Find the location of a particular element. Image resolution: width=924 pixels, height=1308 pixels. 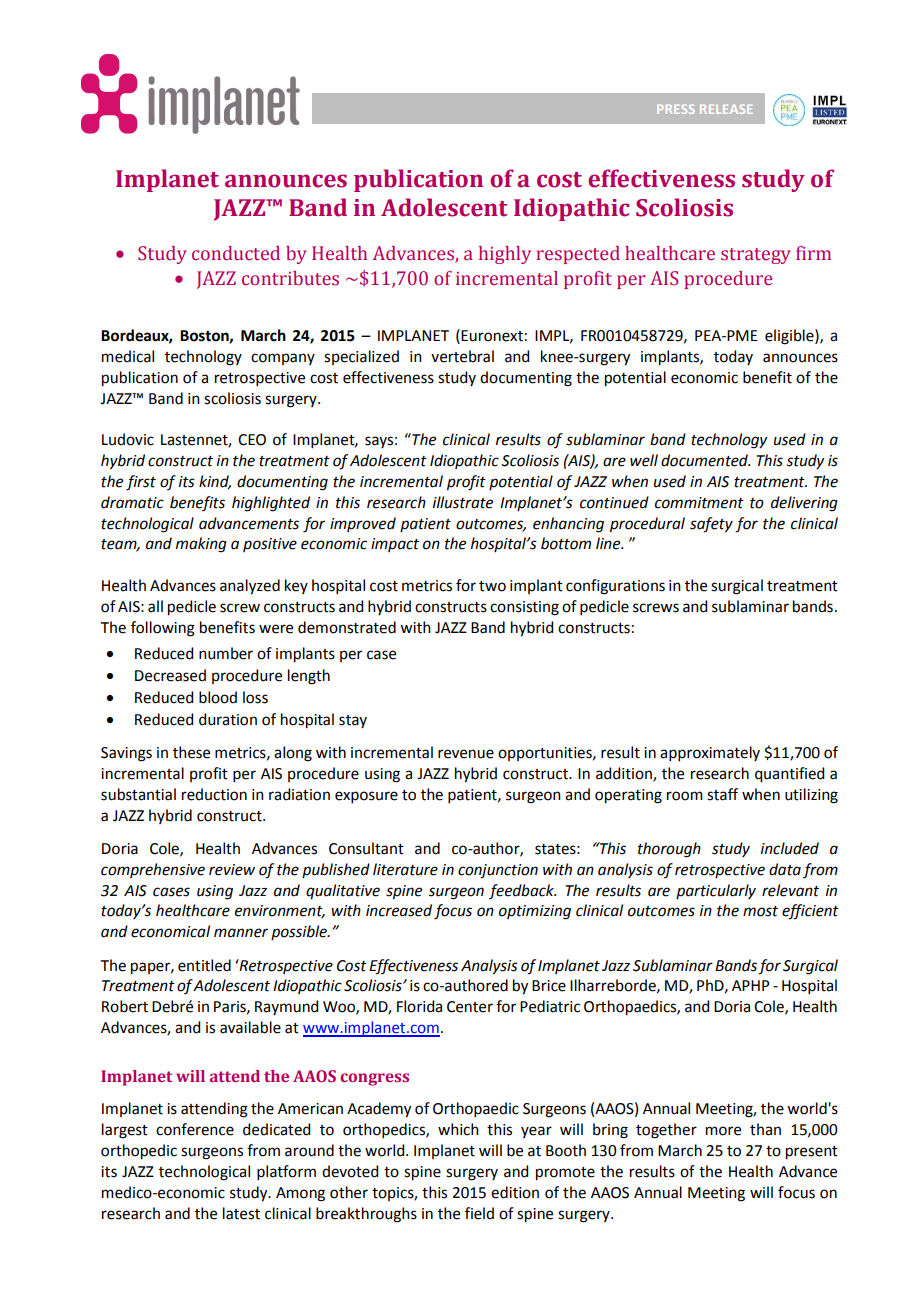

approximately is located at coordinates (710, 753).
